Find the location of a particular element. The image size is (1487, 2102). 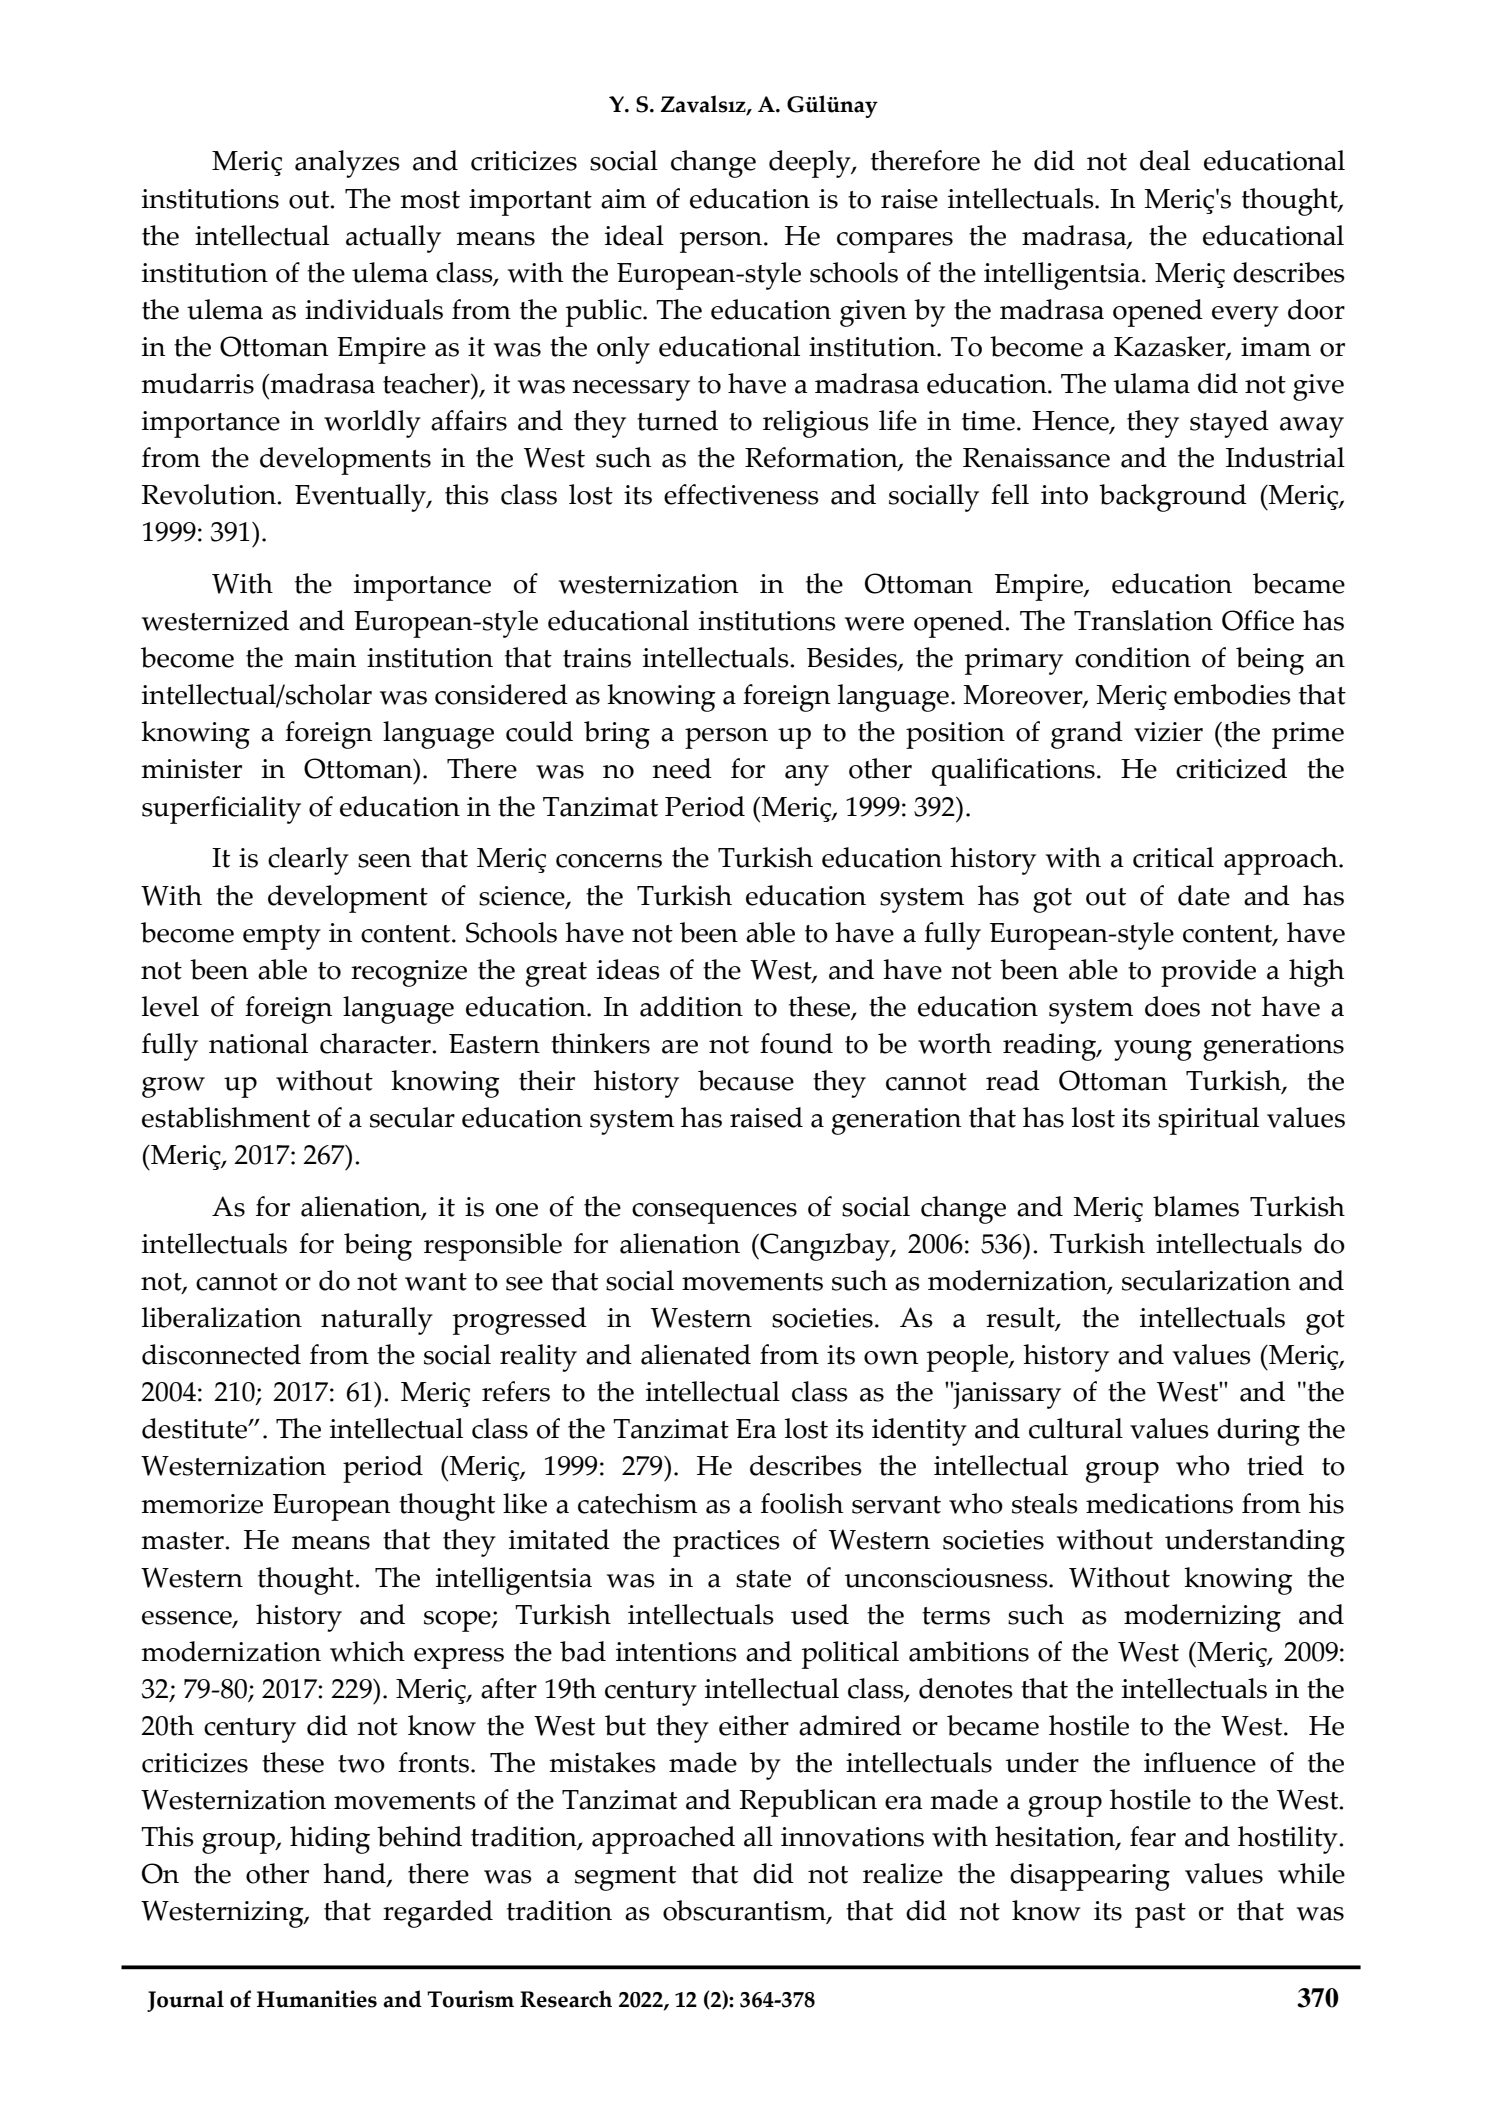

memorize is located at coordinates (202, 1504).
